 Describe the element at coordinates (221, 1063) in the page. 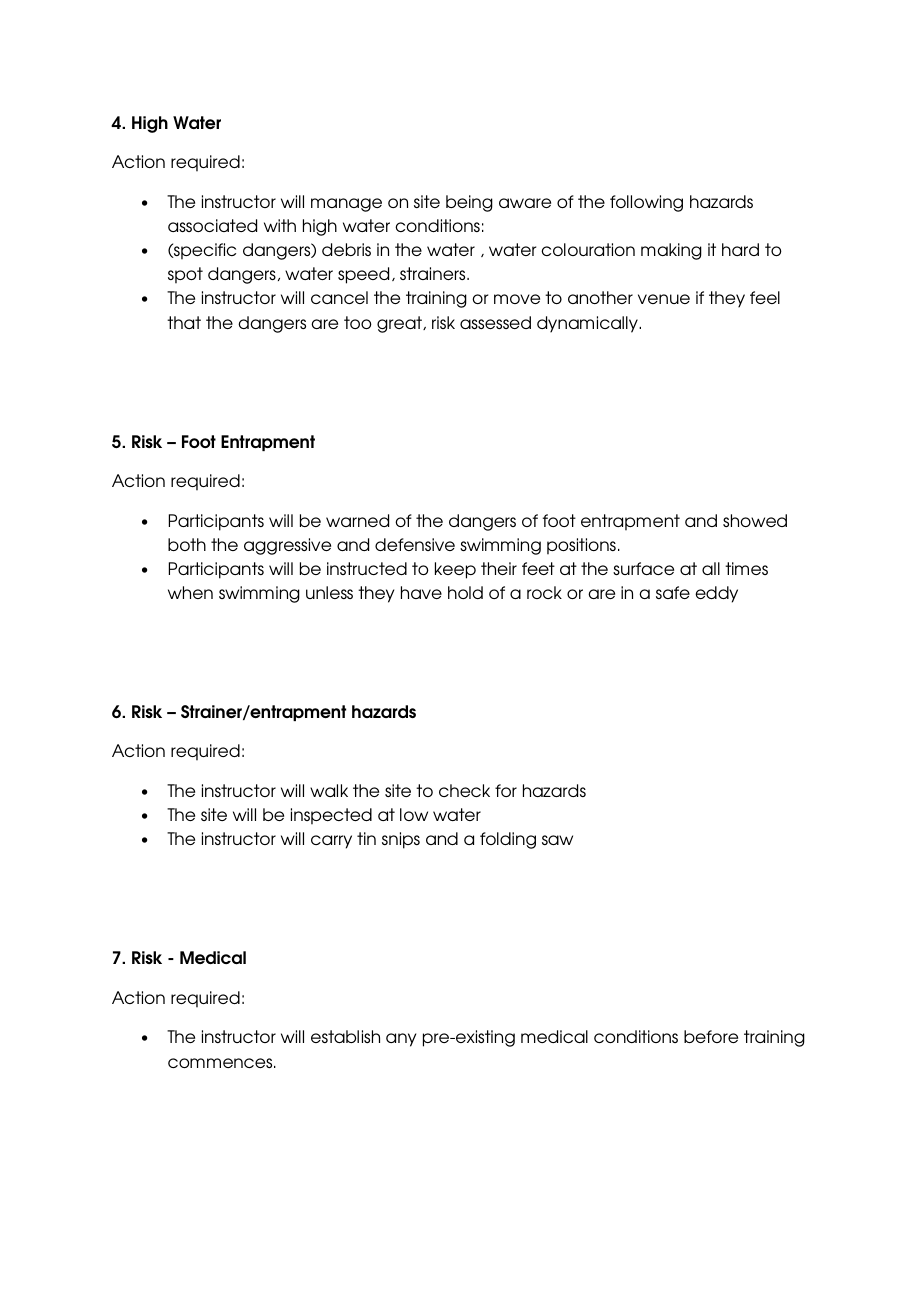

I see `commences` at that location.
